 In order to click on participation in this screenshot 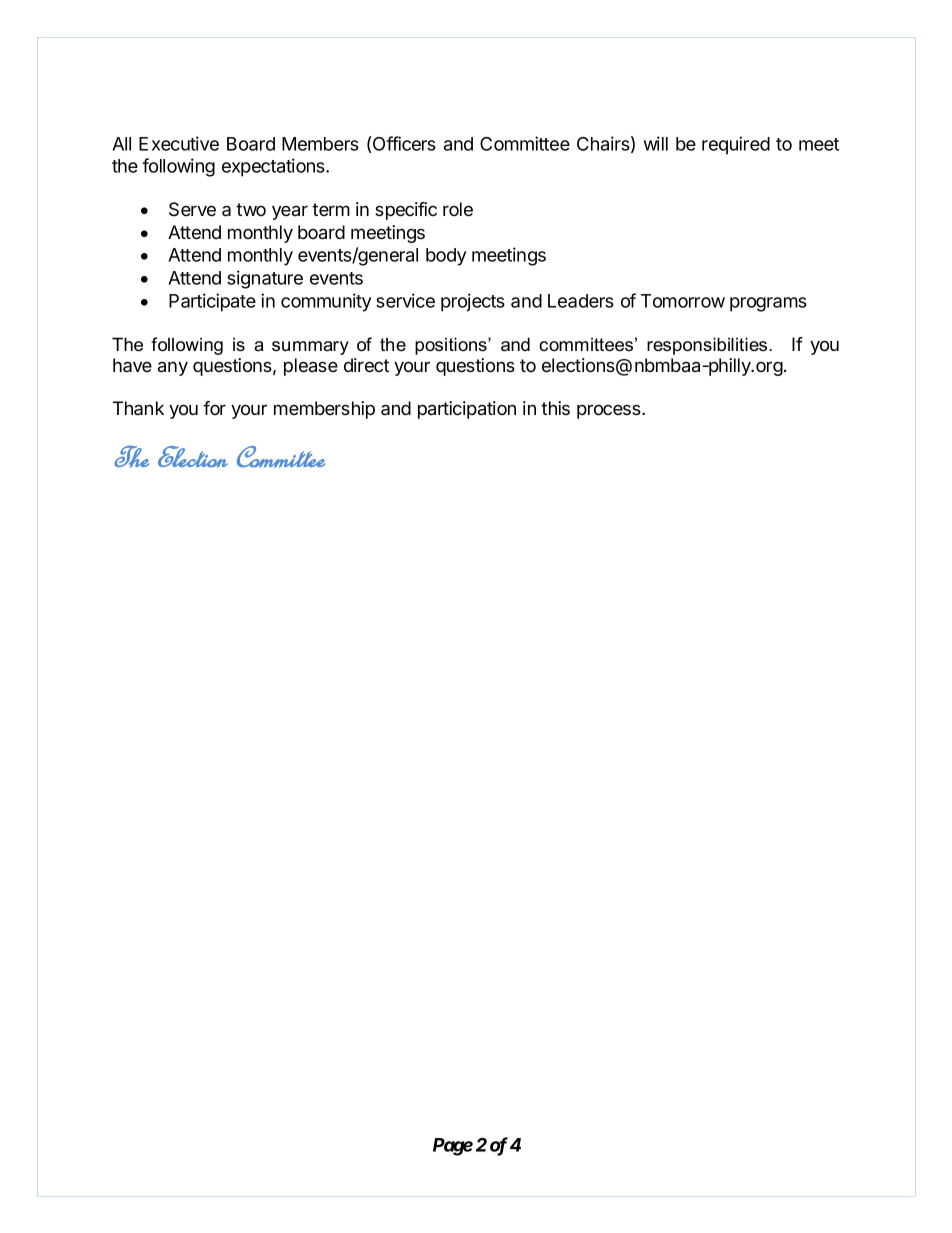, I will do `click(467, 410)`.
